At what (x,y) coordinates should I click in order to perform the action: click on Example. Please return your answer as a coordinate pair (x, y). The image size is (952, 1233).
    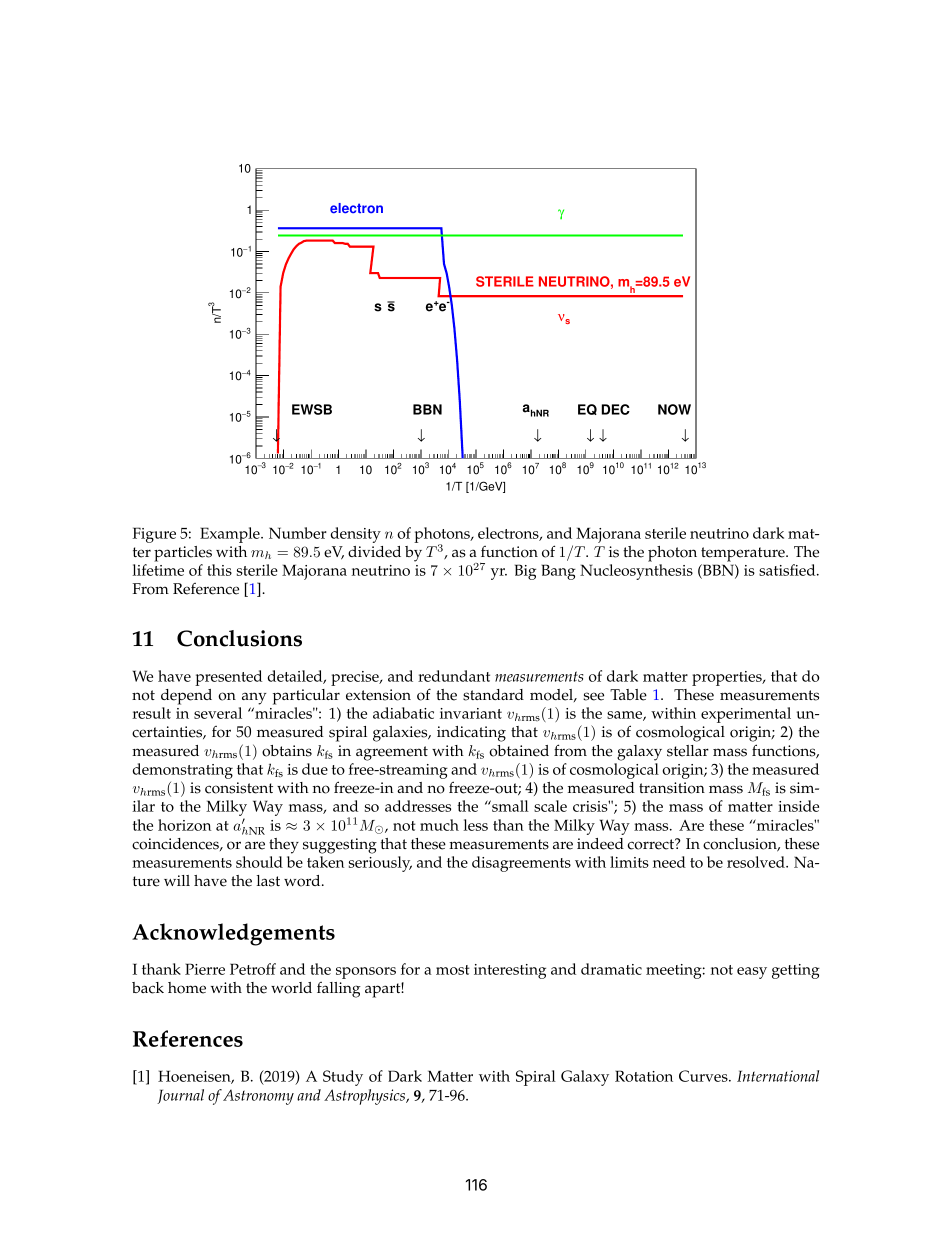
    Looking at the image, I should click on (231, 535).
